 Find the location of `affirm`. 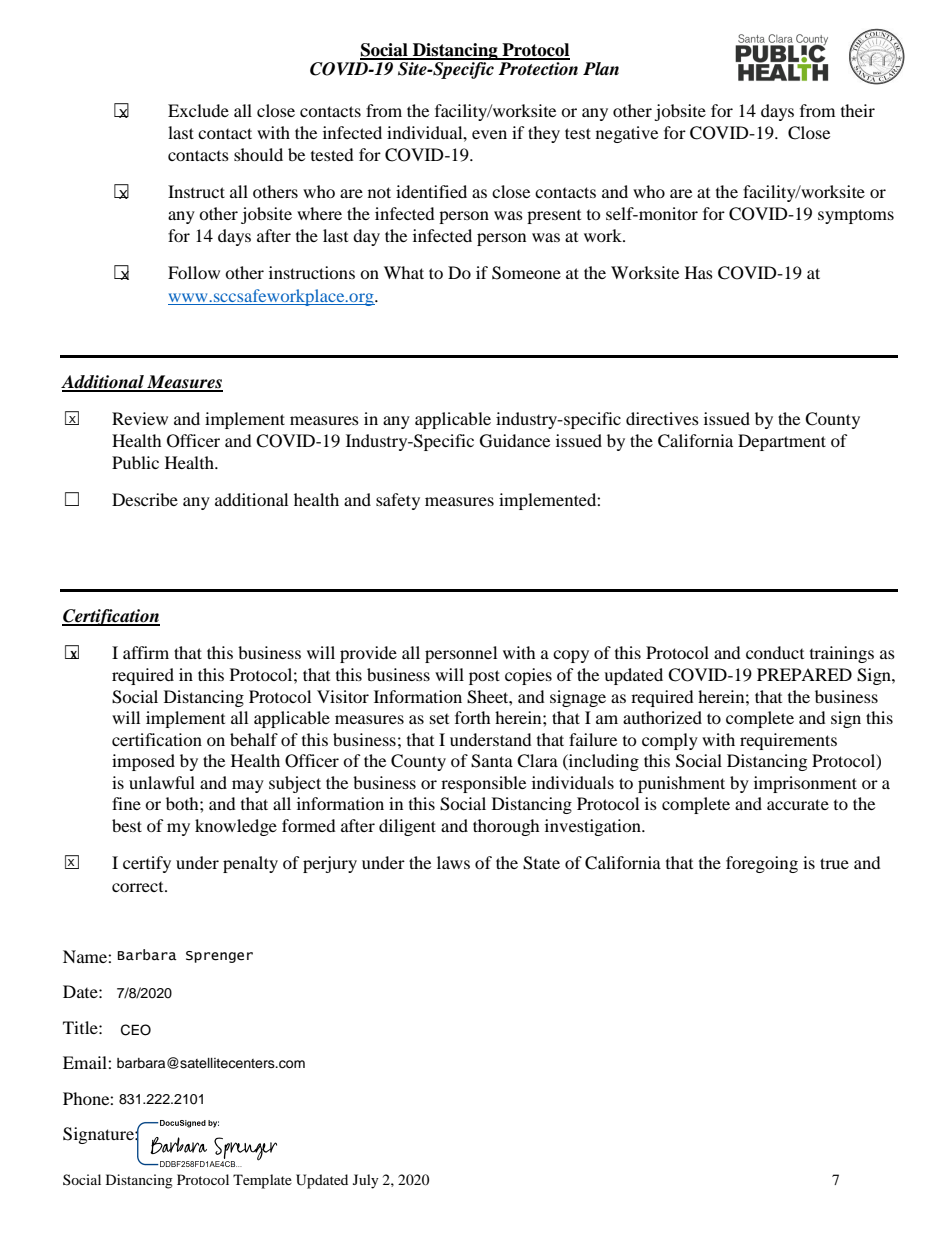

affirm is located at coordinates (146, 652).
